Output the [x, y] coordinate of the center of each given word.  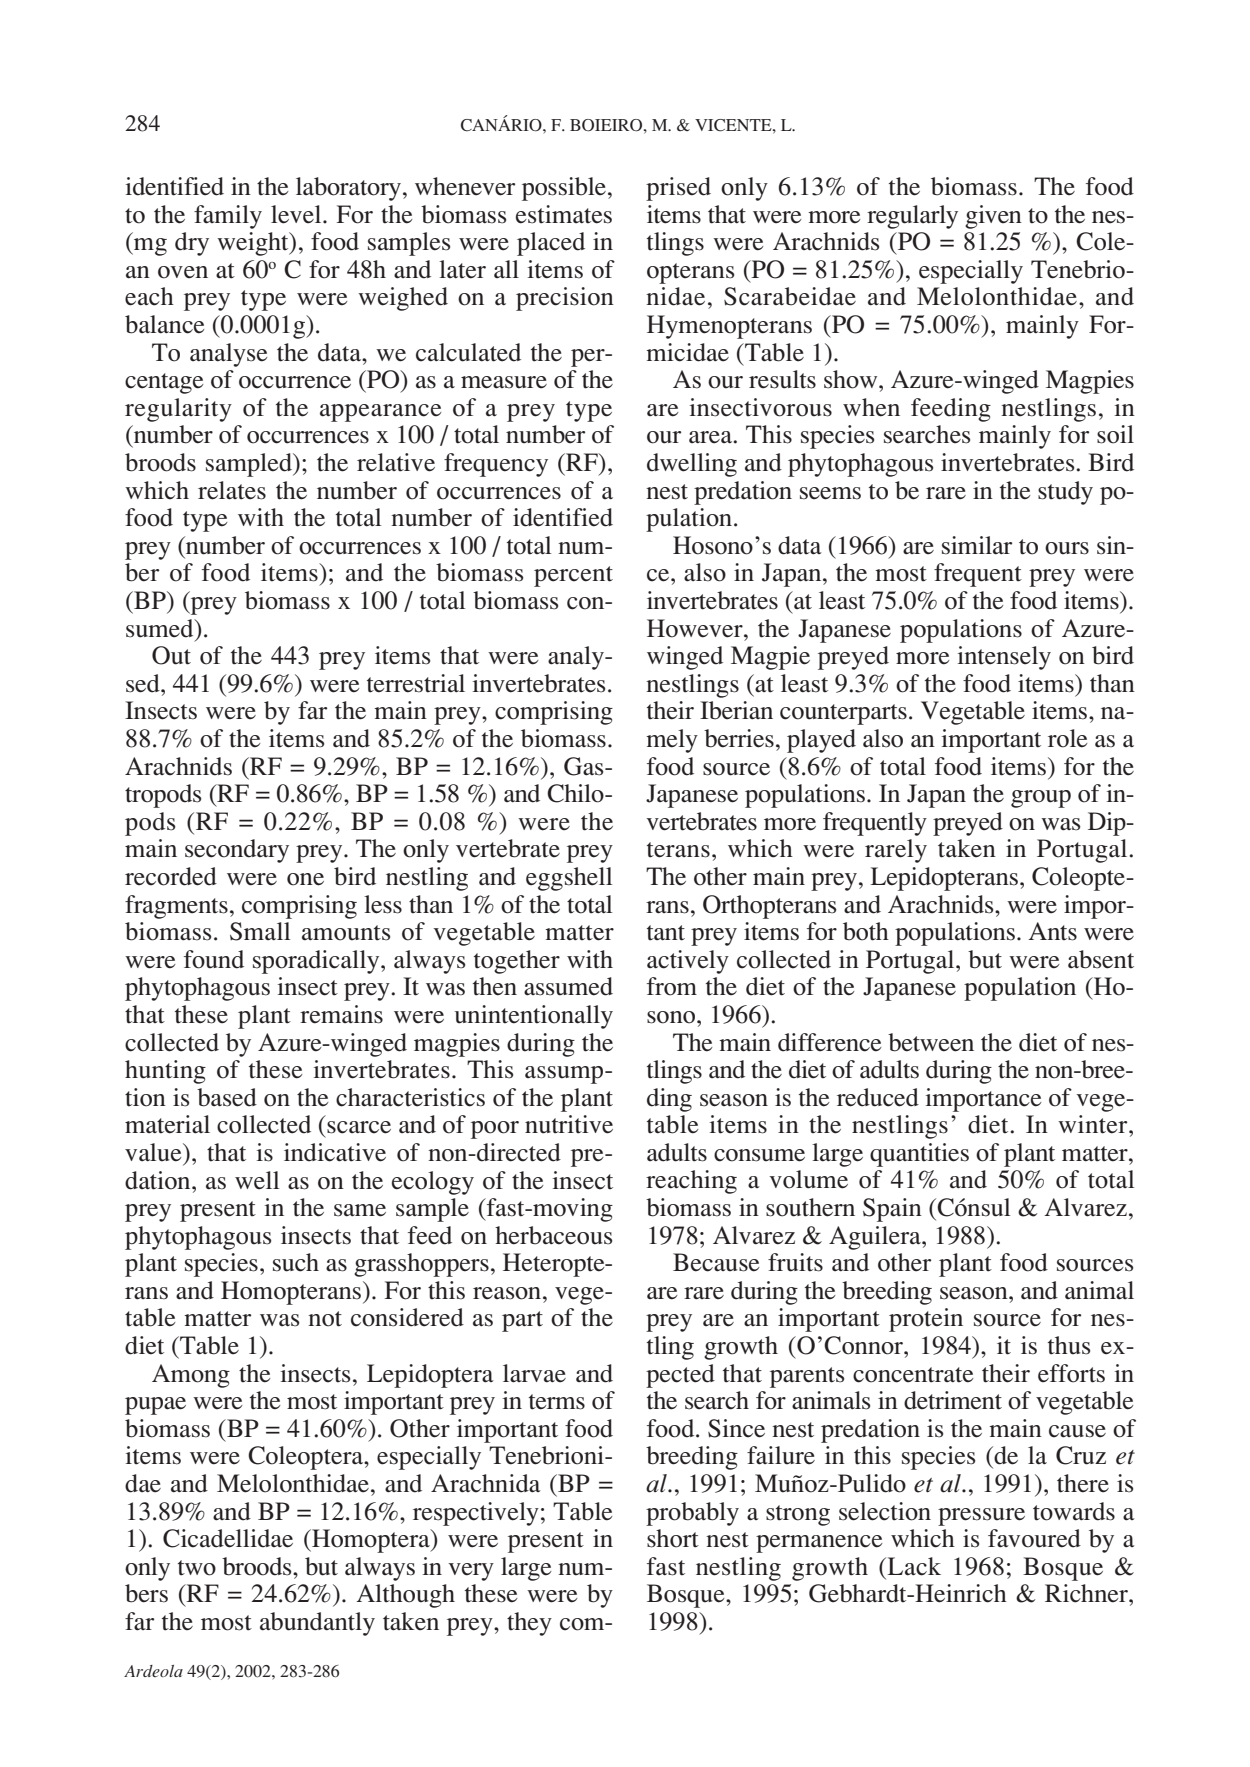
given [993, 217]
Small [260, 931]
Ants [1053, 931]
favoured [1034, 1538]
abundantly [317, 1624]
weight [254, 244]
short [673, 1538]
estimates [564, 214]
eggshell [569, 879]
